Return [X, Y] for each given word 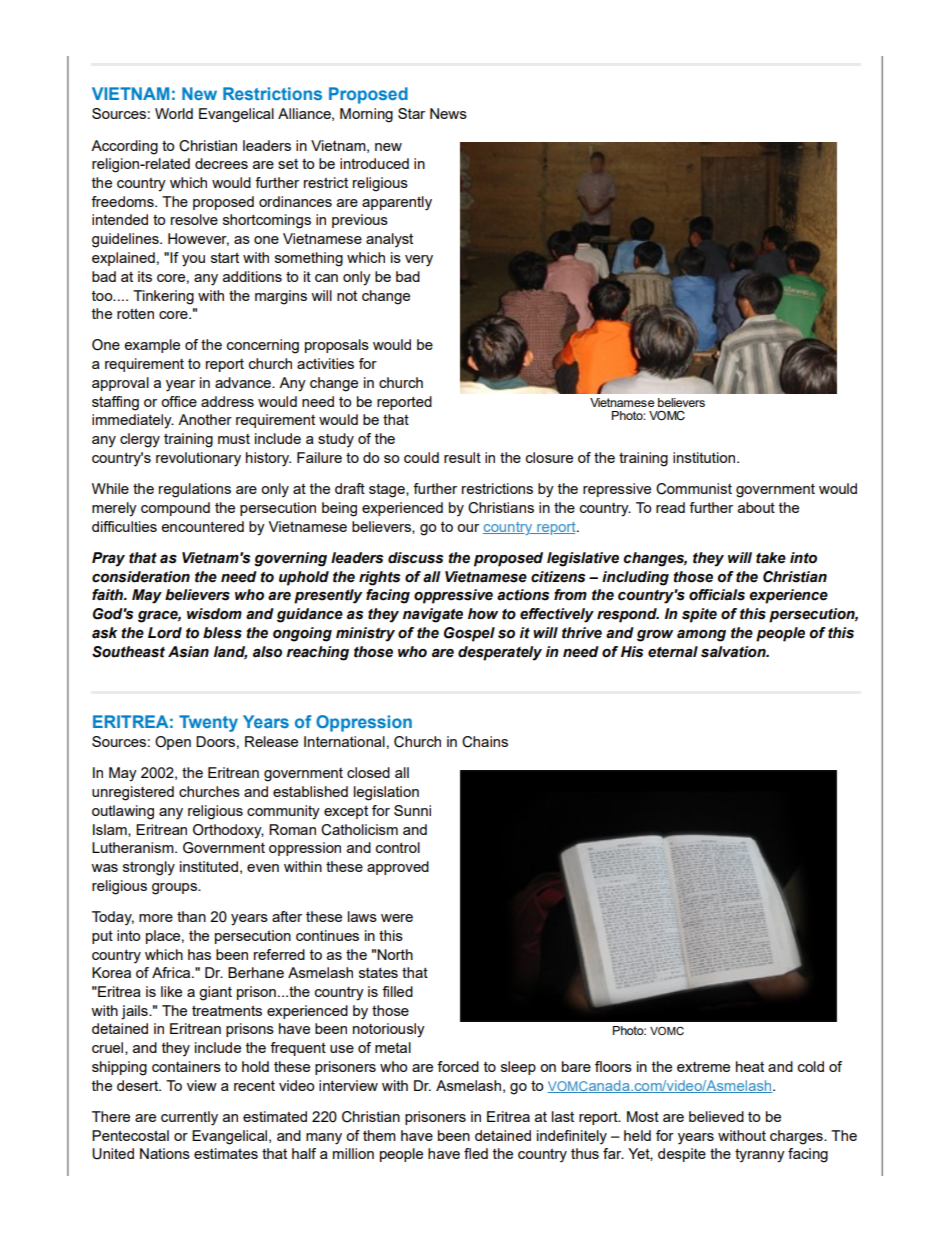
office [179, 401]
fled [476, 1153]
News [448, 113]
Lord [165, 633]
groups [175, 889]
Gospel [469, 634]
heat [750, 1066]
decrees [221, 163]
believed [716, 1116]
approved [398, 868]
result [462, 457]
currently [189, 1118]
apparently [397, 203]
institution [704, 457]
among [701, 636]
